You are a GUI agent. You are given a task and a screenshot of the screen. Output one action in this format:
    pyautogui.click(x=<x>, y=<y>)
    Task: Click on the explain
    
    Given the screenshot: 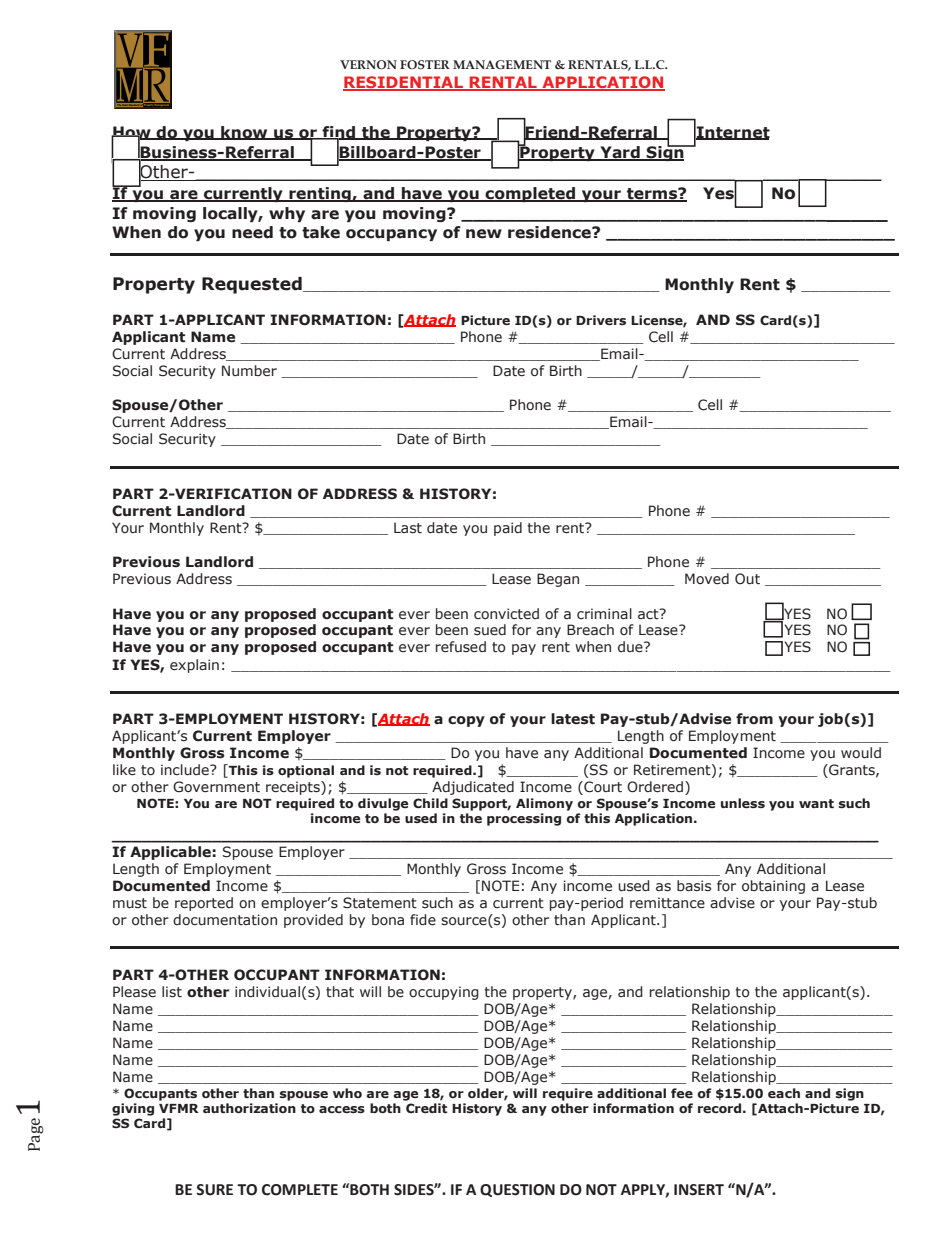 What is the action you would take?
    pyautogui.click(x=194, y=666)
